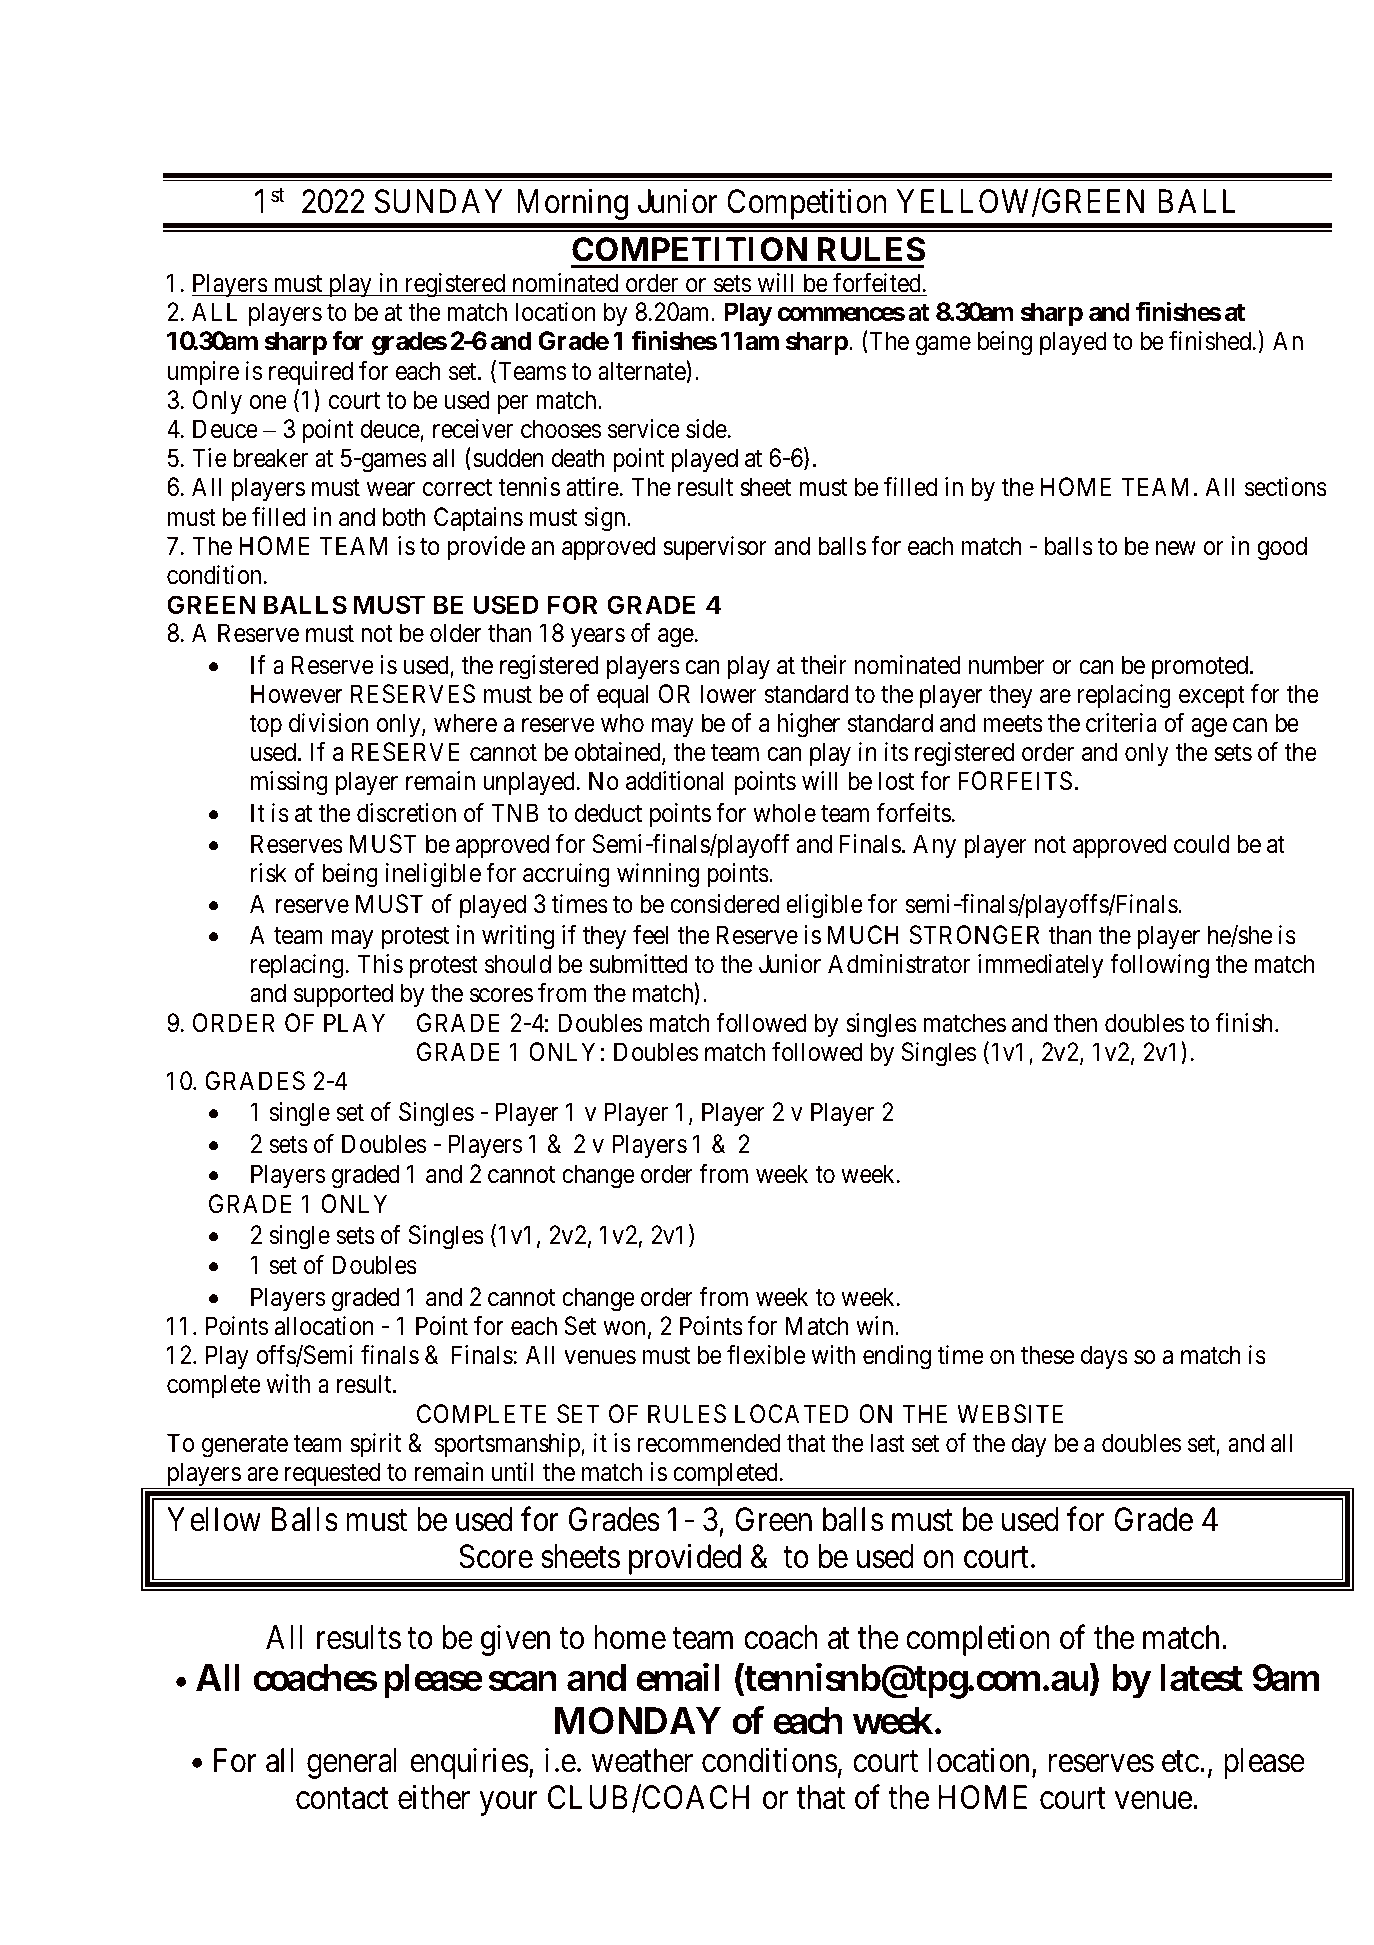  Describe the element at coordinates (1286, 487) in the page. I see `sections` at that location.
